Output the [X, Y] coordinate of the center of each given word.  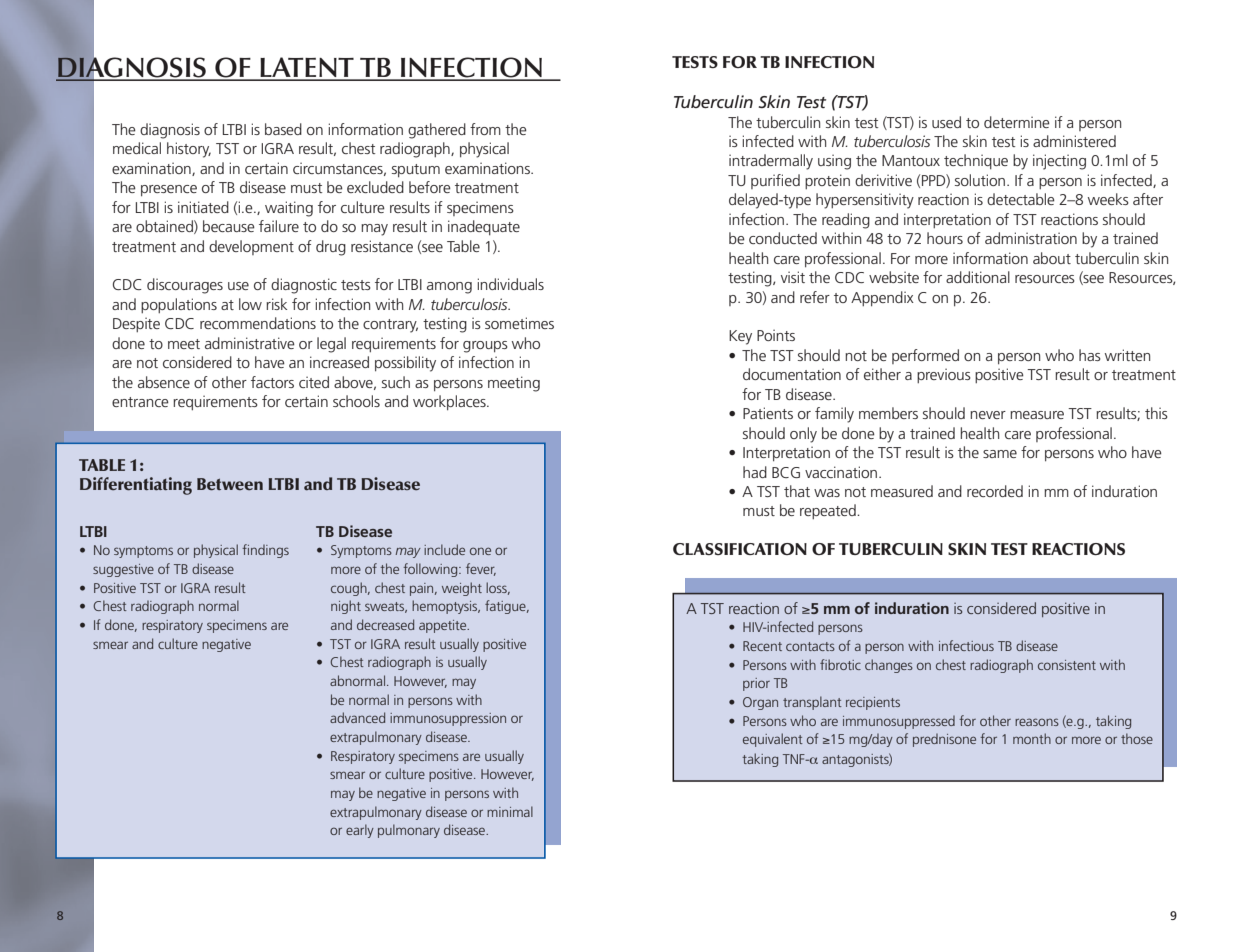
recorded [995, 491]
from [485, 129]
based [283, 129]
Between [230, 484]
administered [1074, 141]
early [360, 831]
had [755, 472]
